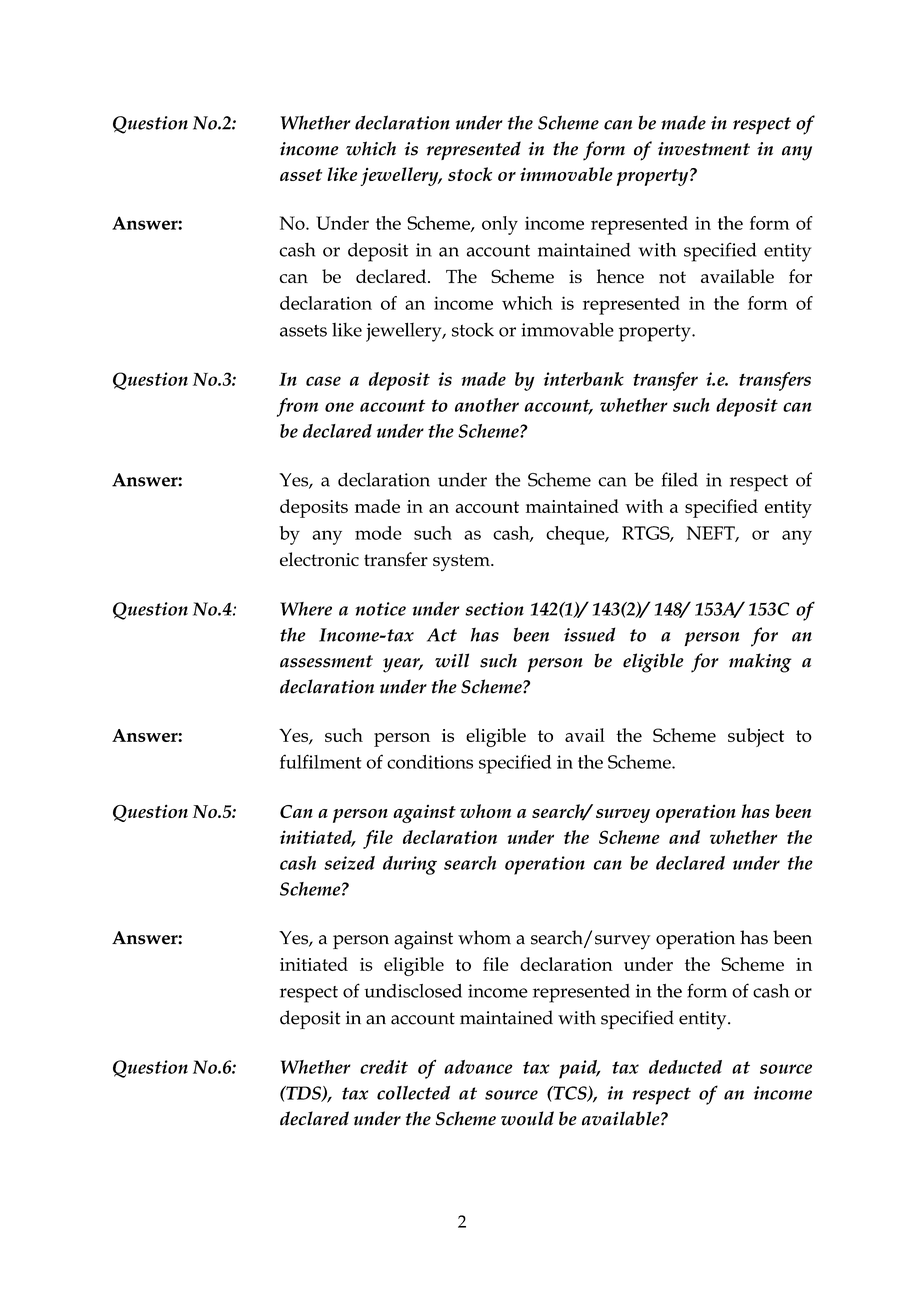 The image size is (924, 1308). Describe the element at coordinates (494, 609) in the screenshot. I see `section` at that location.
